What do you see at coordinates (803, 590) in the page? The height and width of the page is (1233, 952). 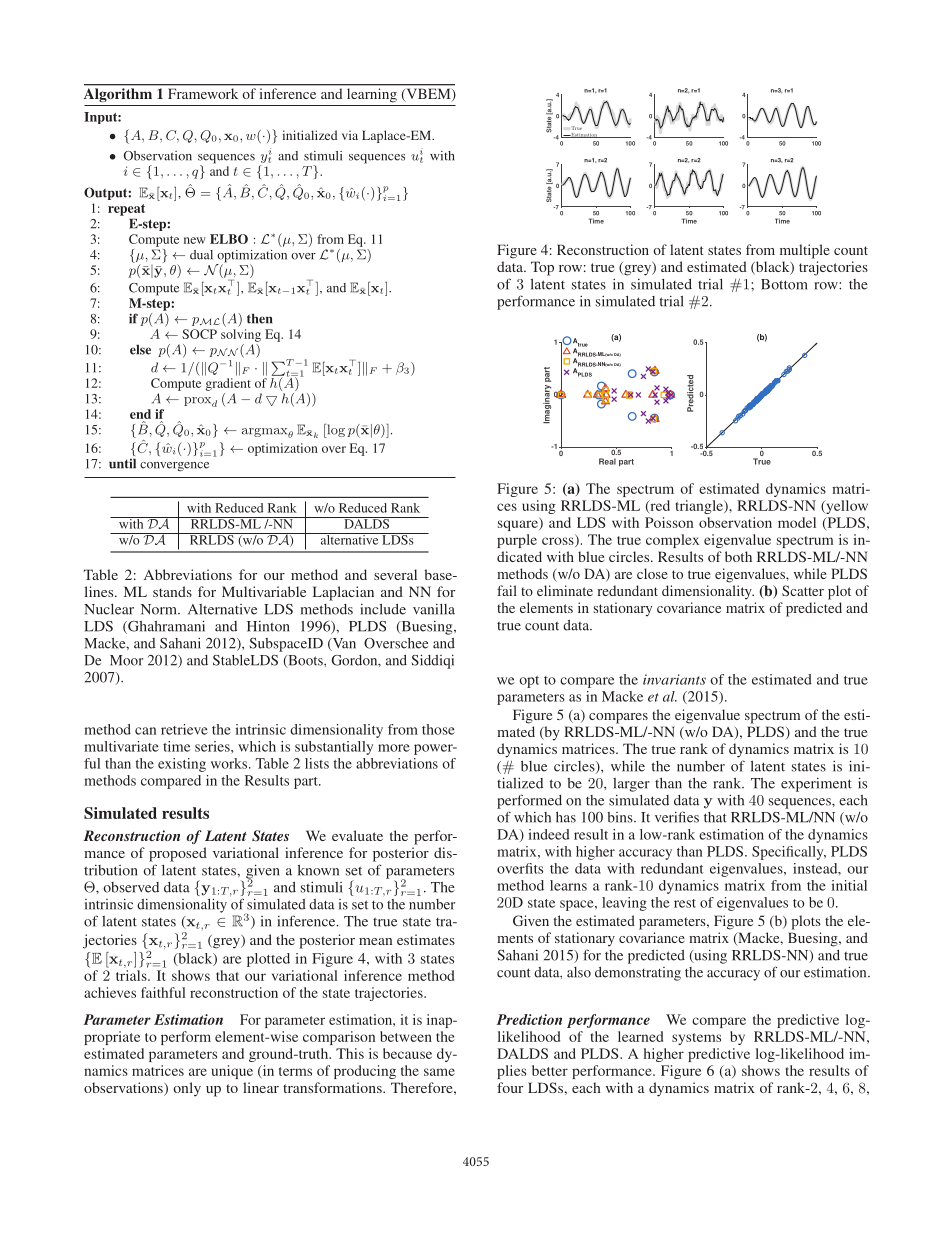 I see `Scatter` at bounding box center [803, 590].
